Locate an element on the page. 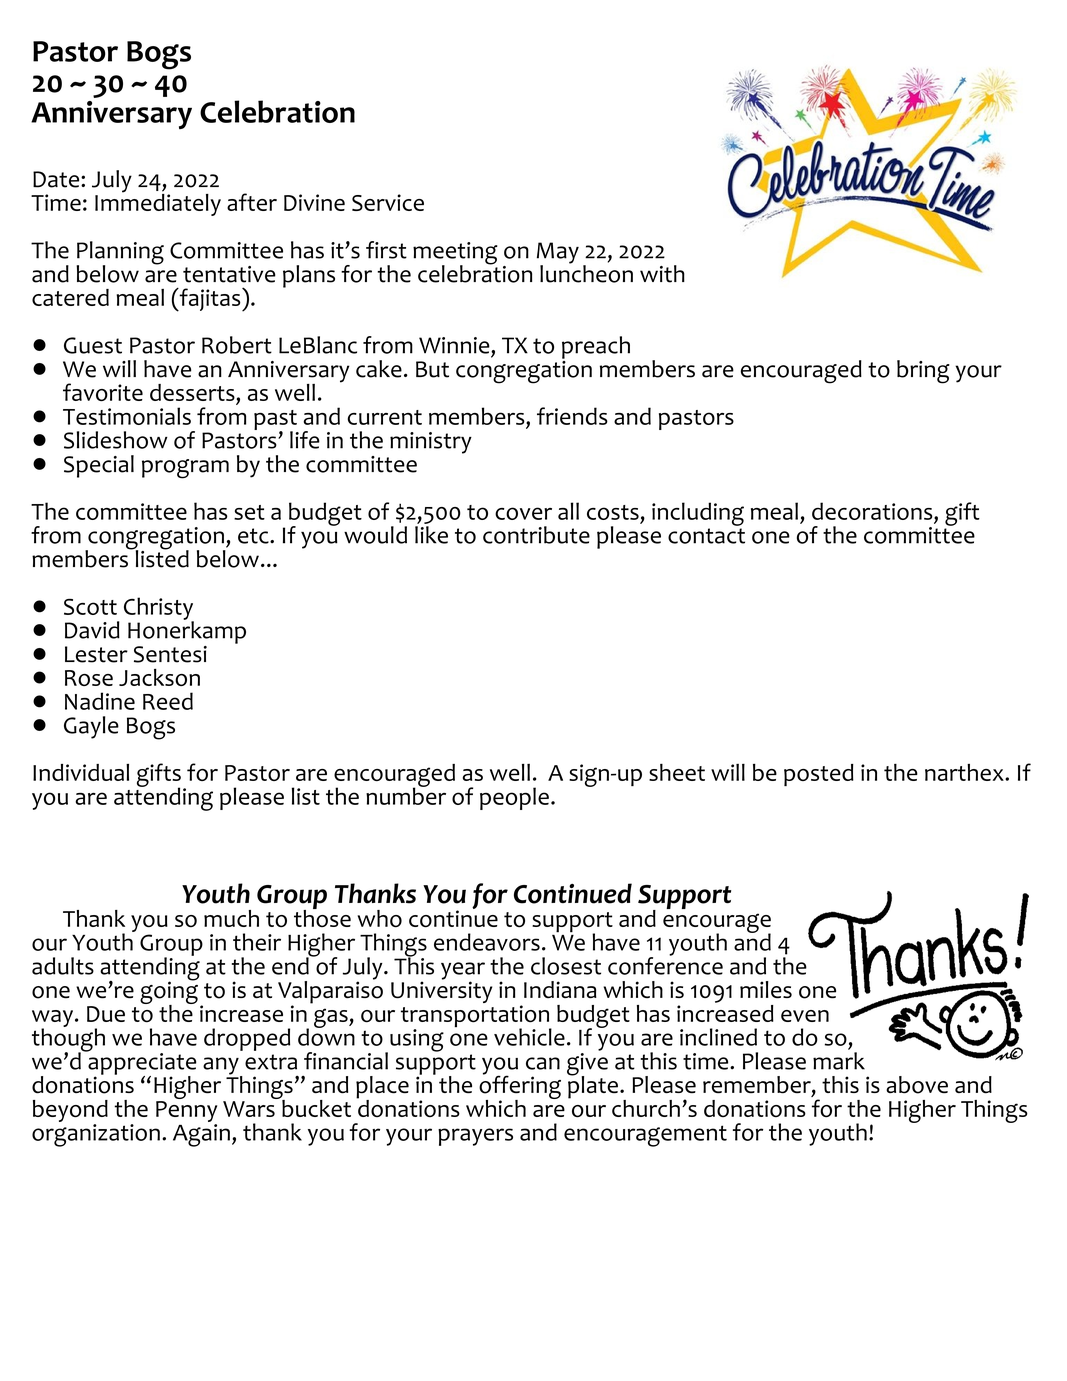 The image size is (1067, 1381). May is located at coordinates (558, 254).
